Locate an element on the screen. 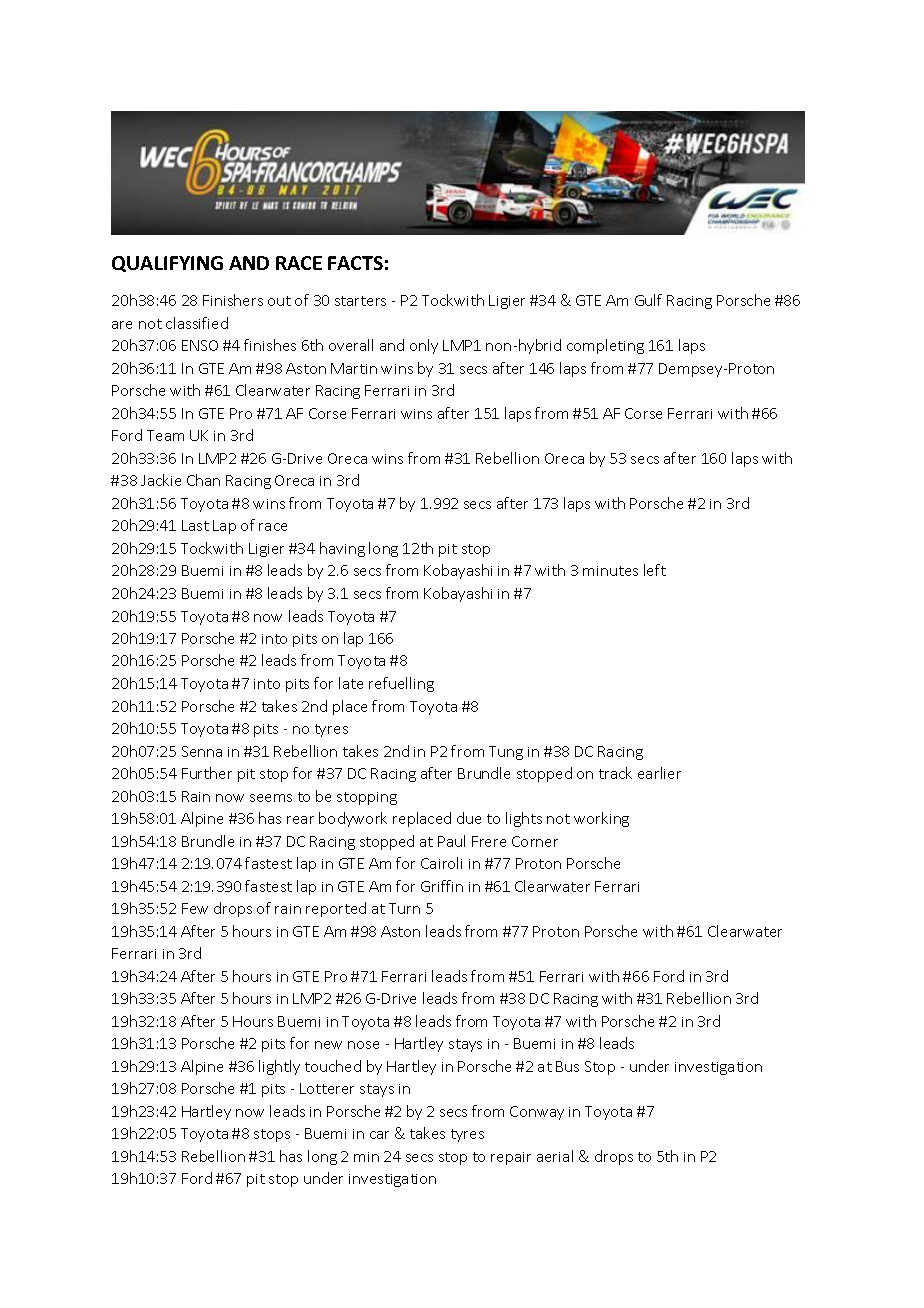  aerial is located at coordinates (555, 1156).
